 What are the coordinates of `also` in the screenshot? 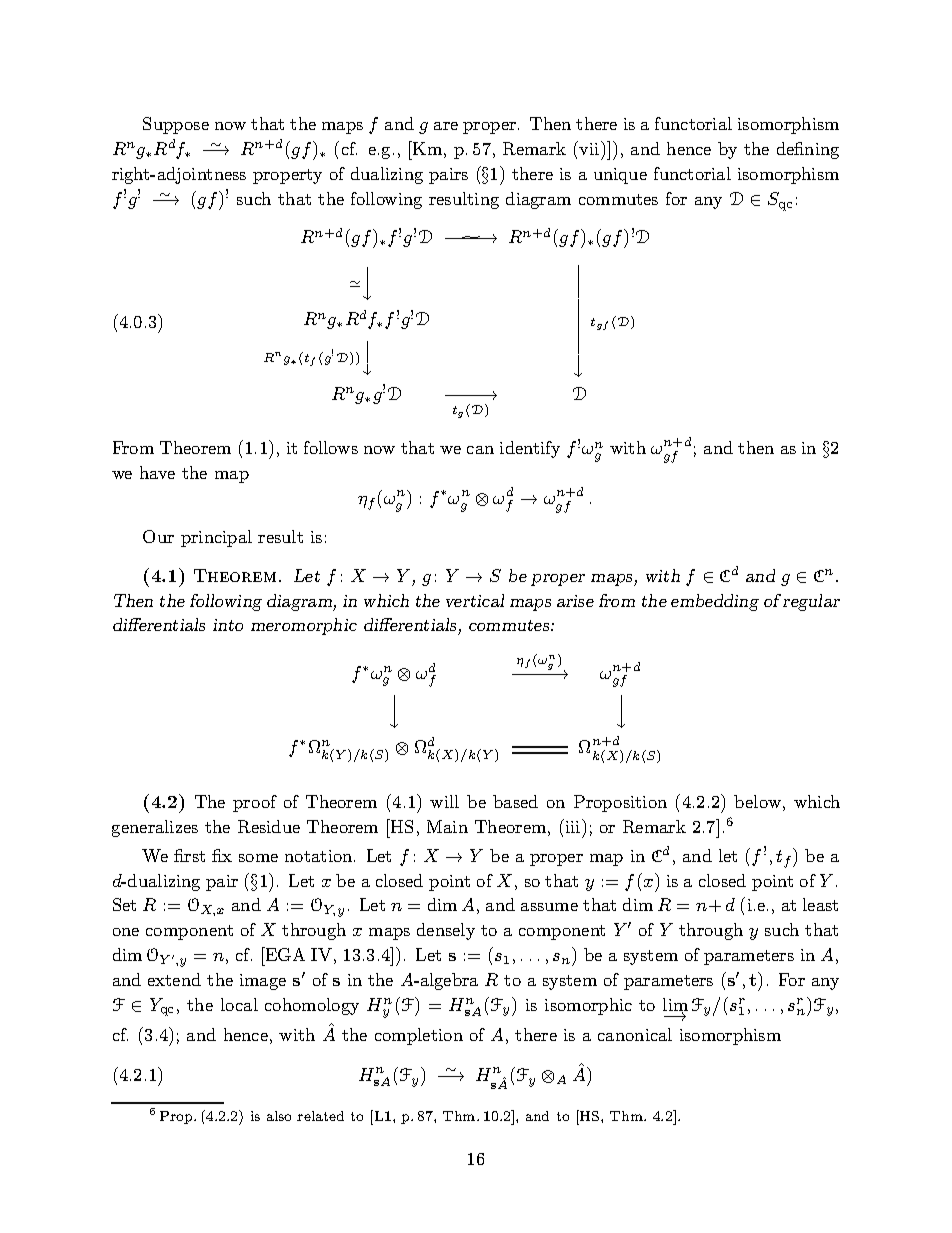 It's located at (279, 1116).
